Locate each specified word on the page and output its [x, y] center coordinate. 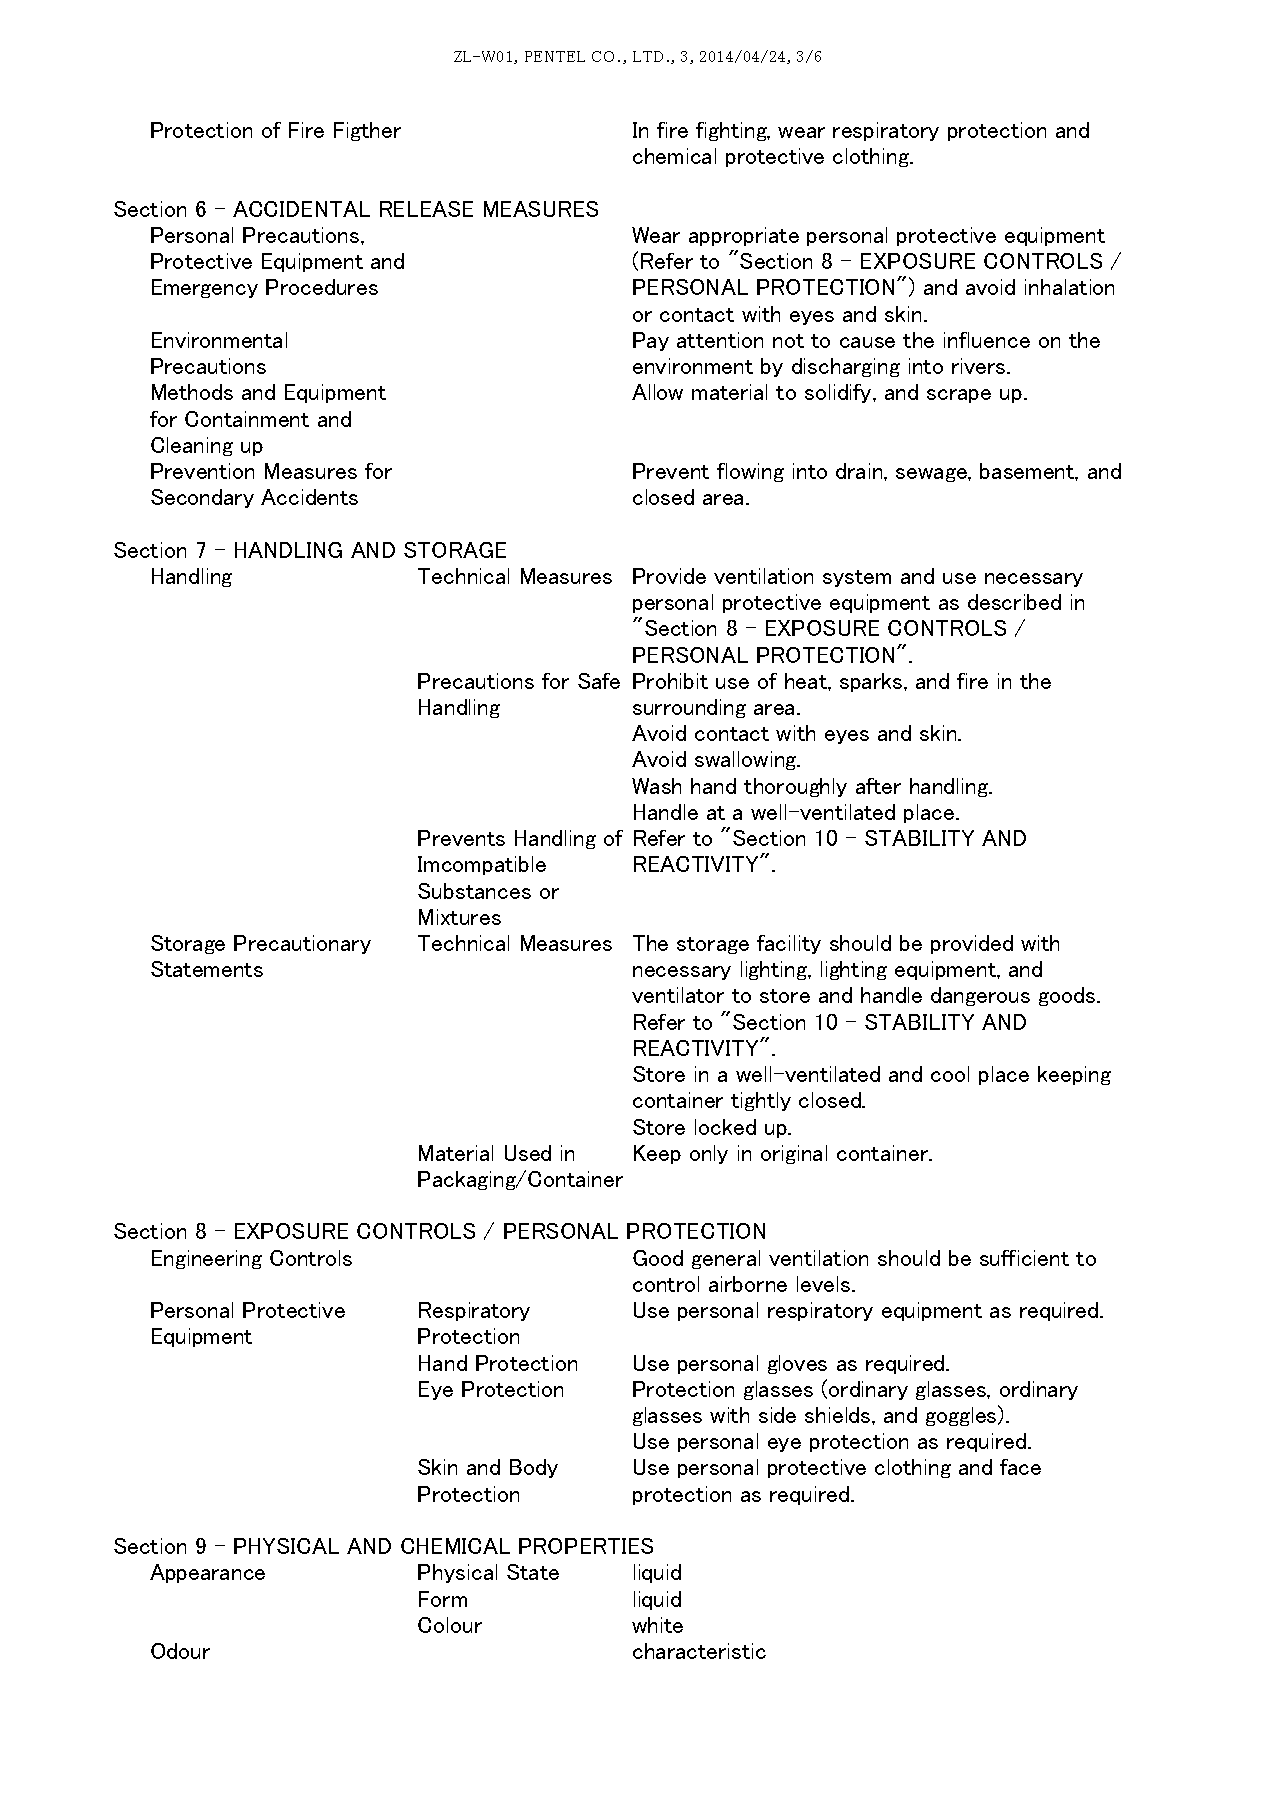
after [878, 786]
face [1020, 1467]
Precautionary [302, 944]
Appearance [207, 1573]
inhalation [1069, 287]
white [657, 1625]
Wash [656, 786]
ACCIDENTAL [301, 209]
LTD [648, 56]
